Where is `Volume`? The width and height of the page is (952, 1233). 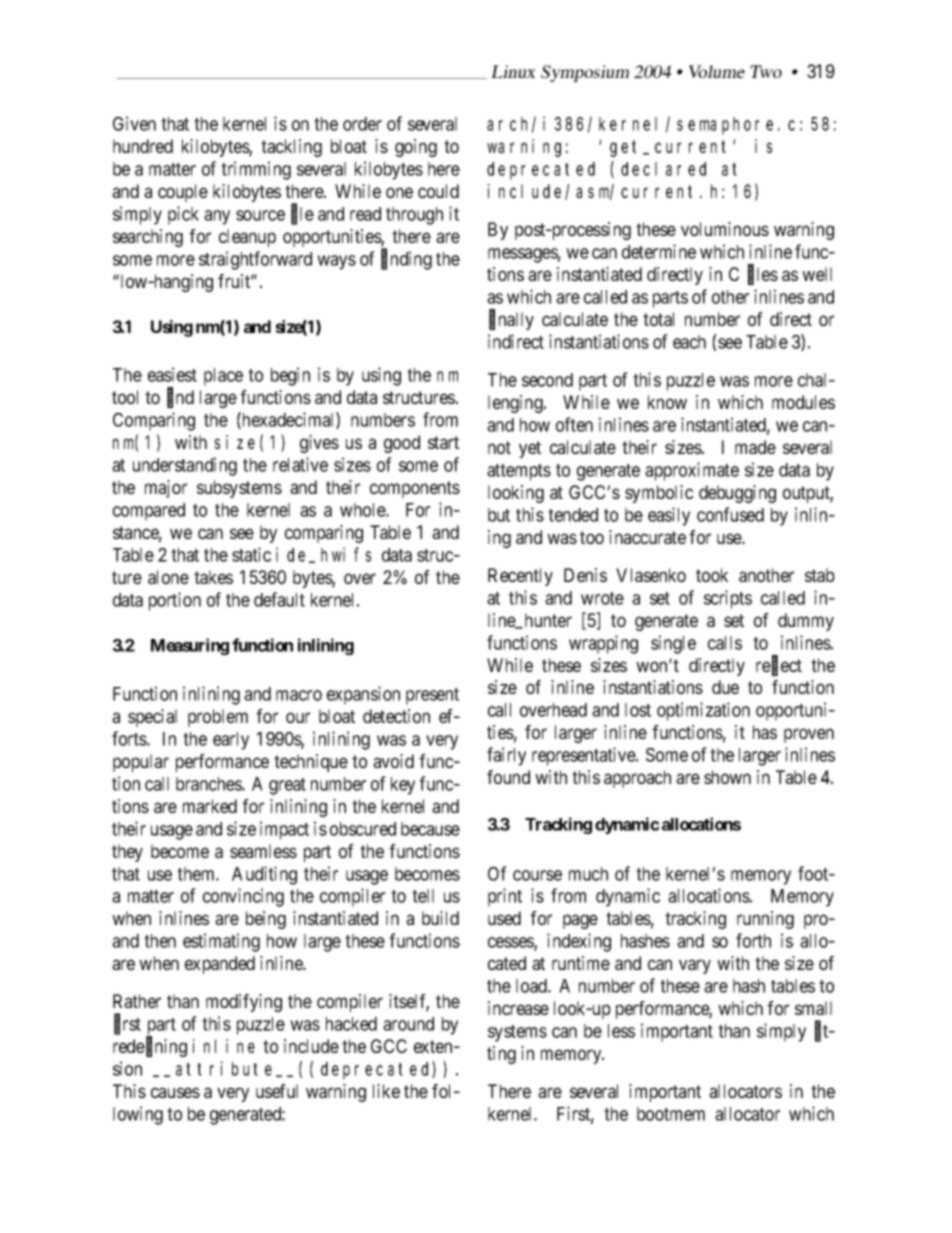
Volume is located at coordinates (717, 71).
